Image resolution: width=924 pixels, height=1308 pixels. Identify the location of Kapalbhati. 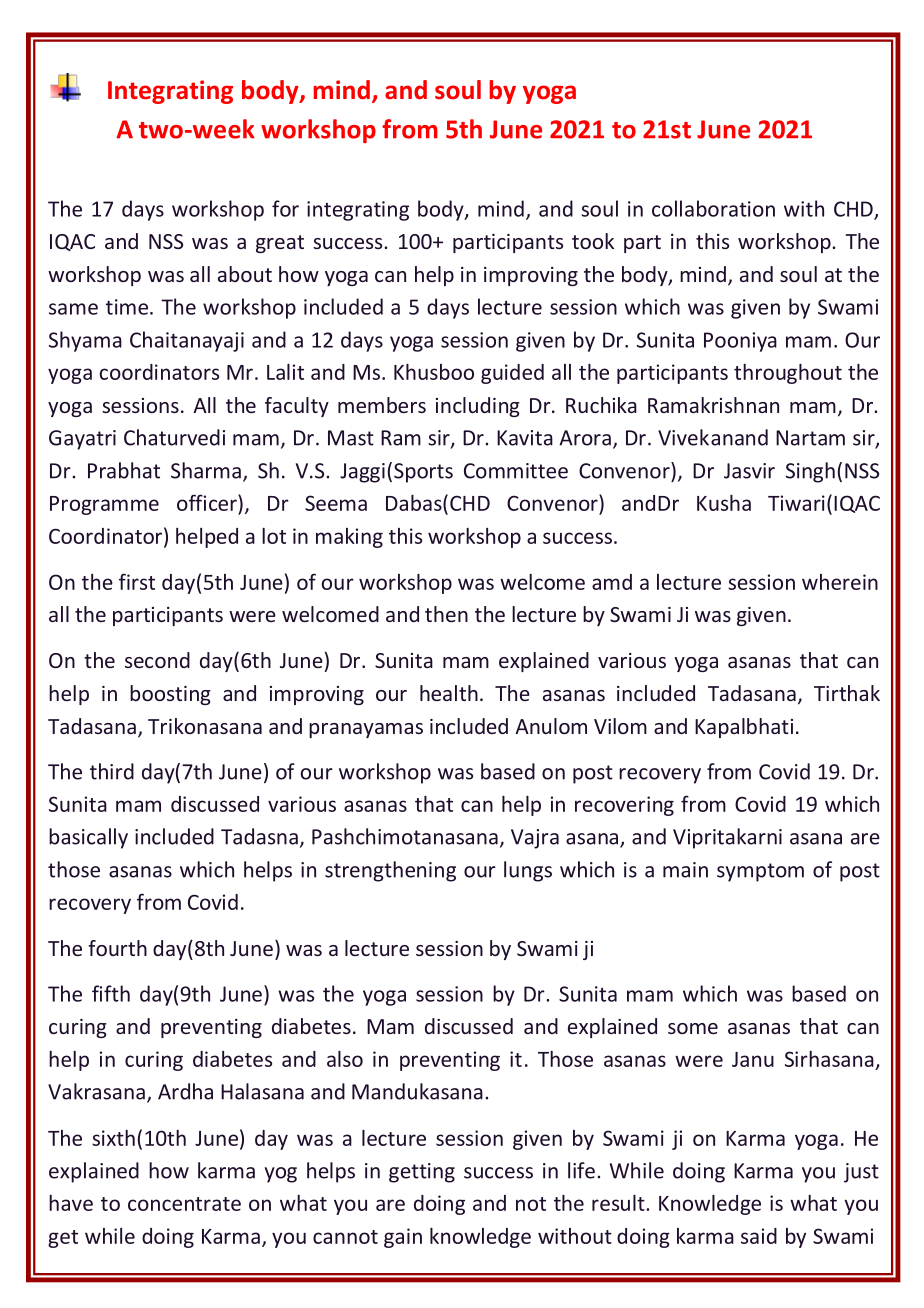
(744, 728).
